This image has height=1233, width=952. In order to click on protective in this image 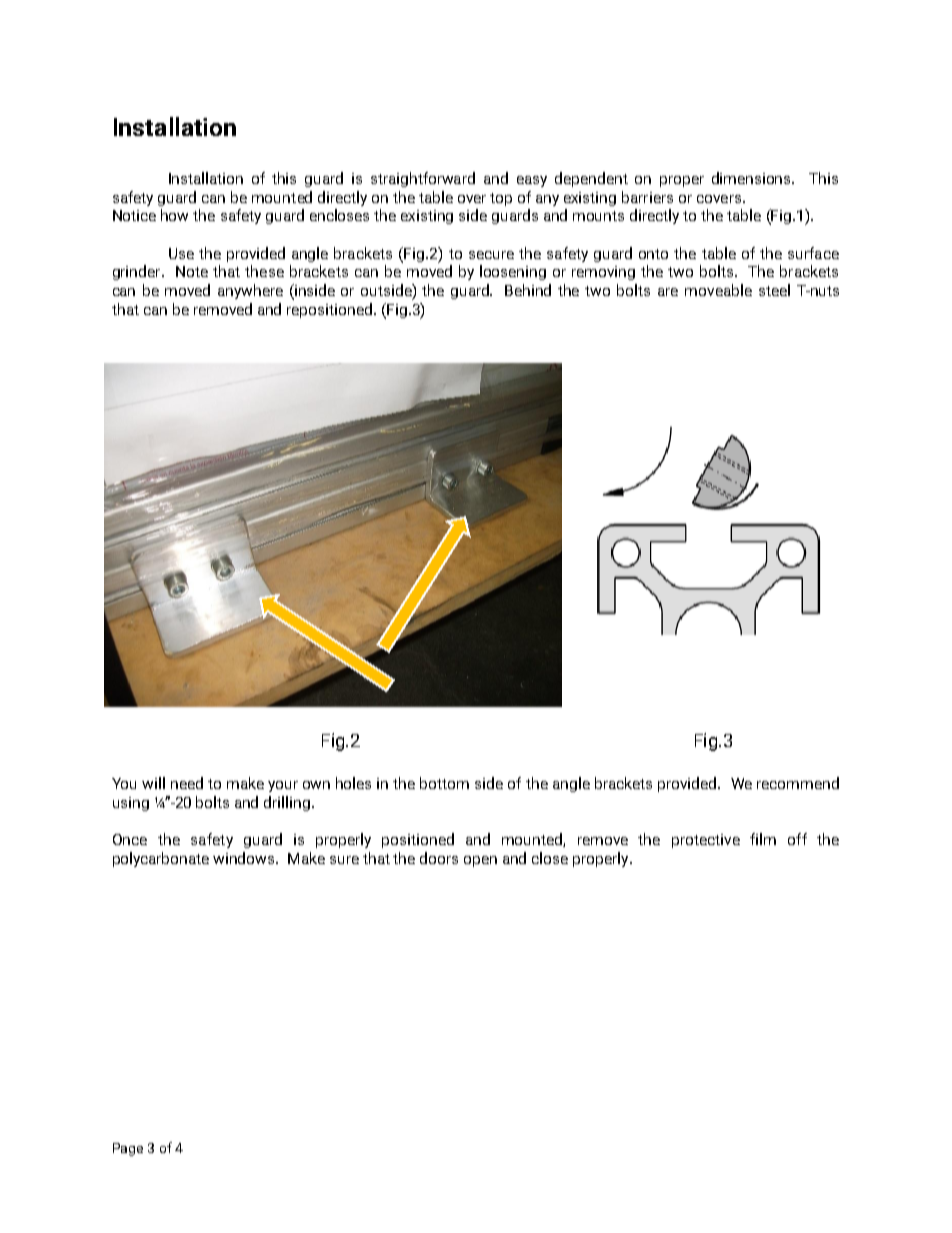, I will do `click(706, 841)`.
